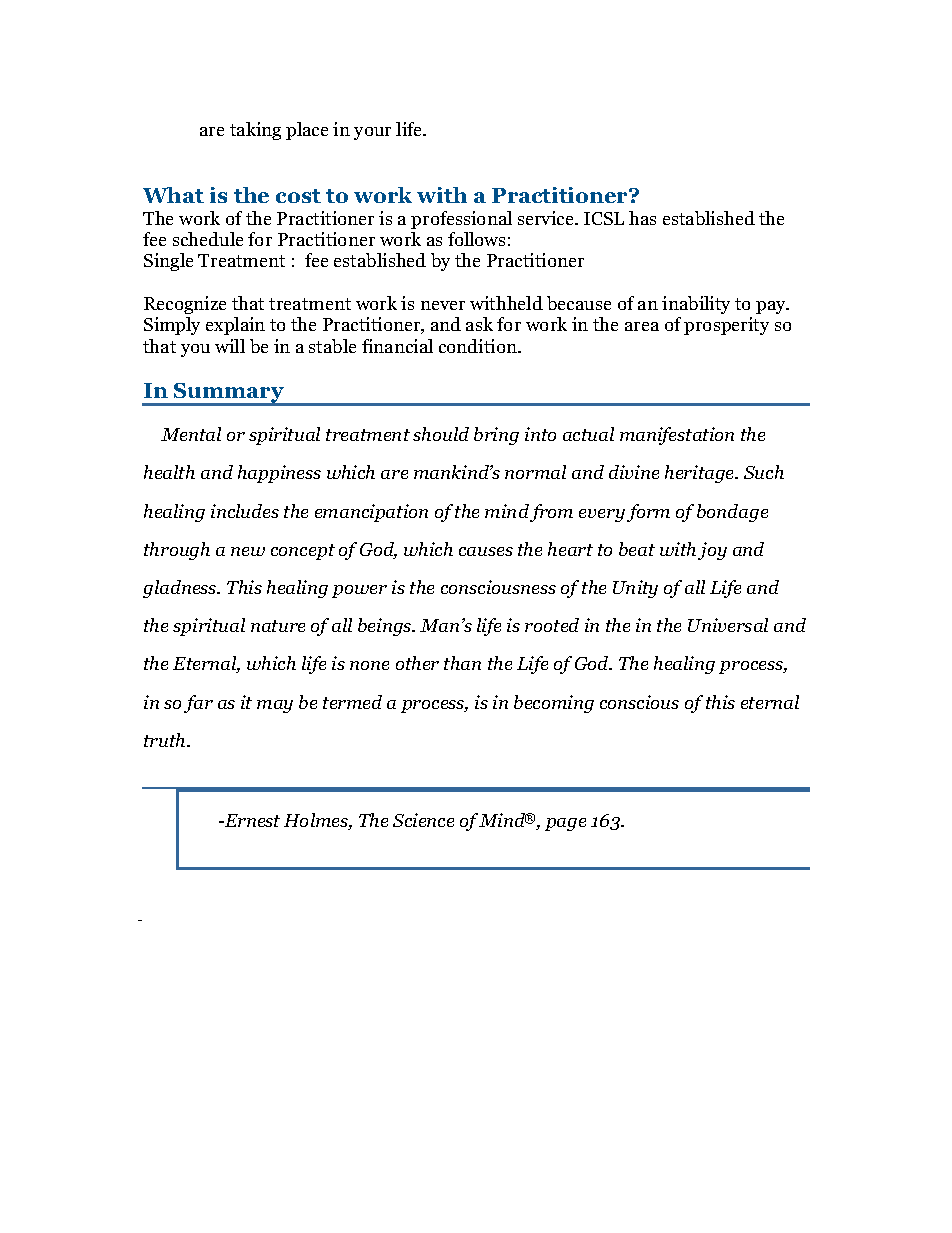  Describe the element at coordinates (642, 218) in the page. I see `has` at that location.
